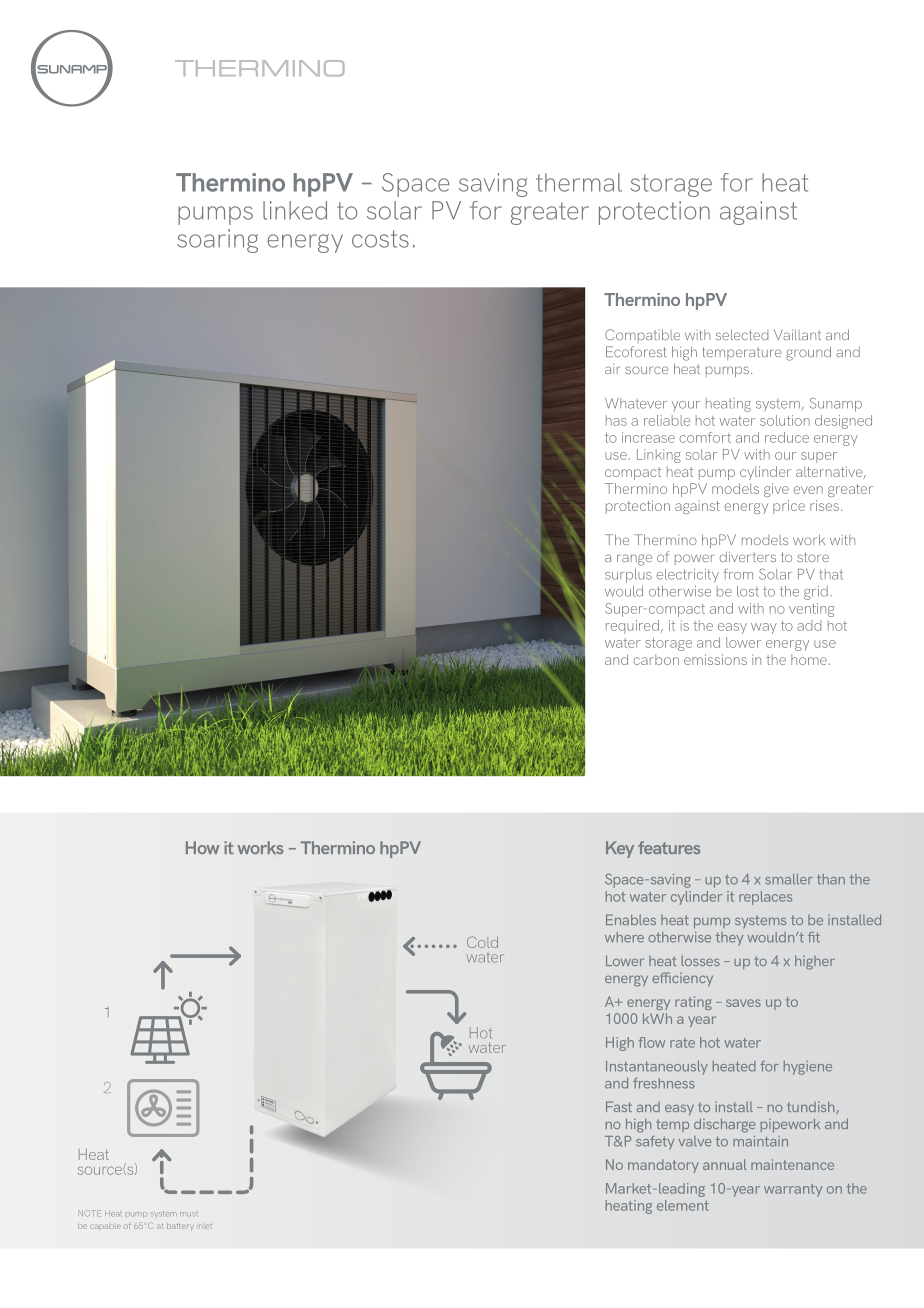  What do you see at coordinates (380, 239) in the image?
I see `costs` at bounding box center [380, 239].
